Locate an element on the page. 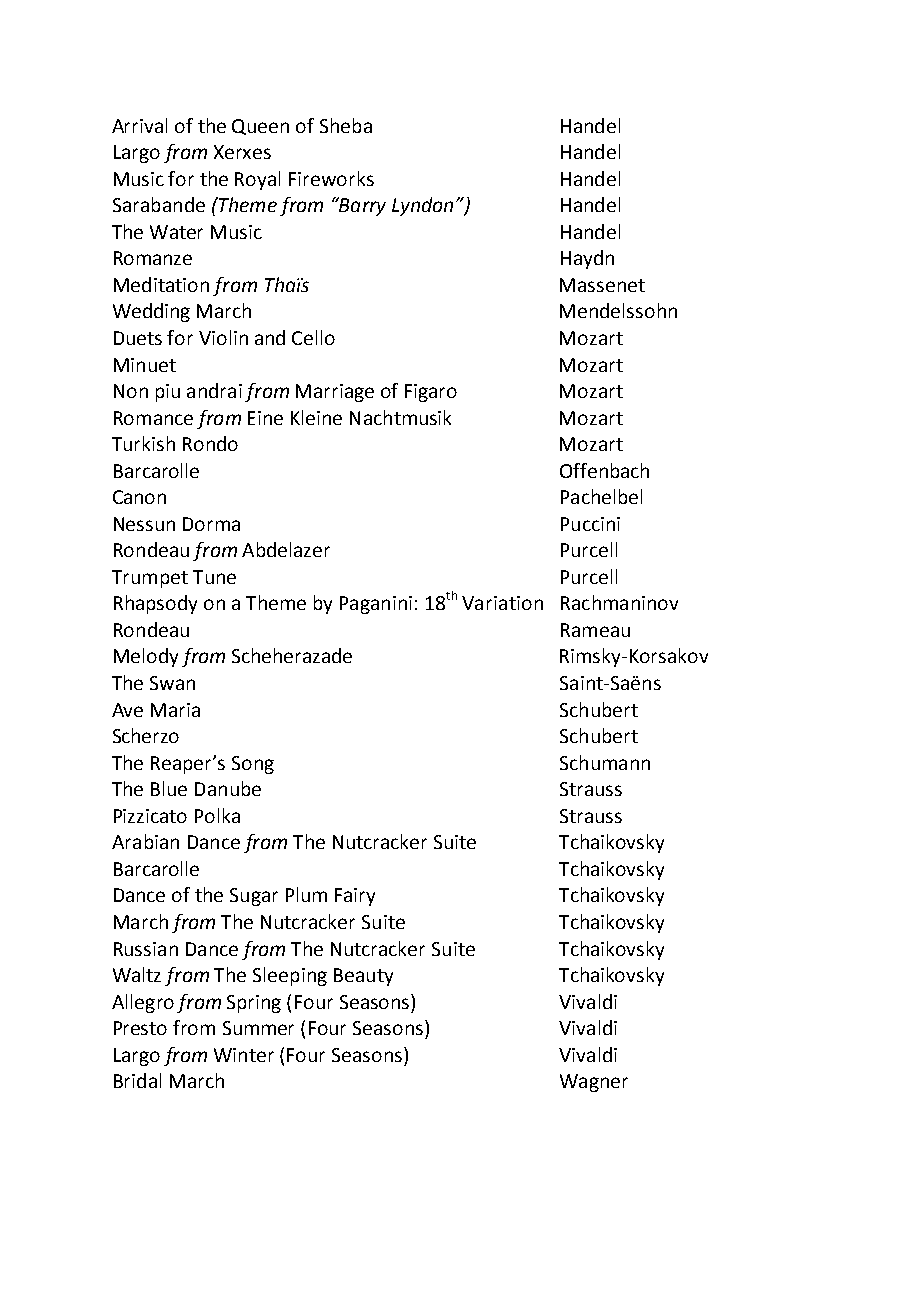 This page has height=1308, width=924. Song is located at coordinates (253, 765).
